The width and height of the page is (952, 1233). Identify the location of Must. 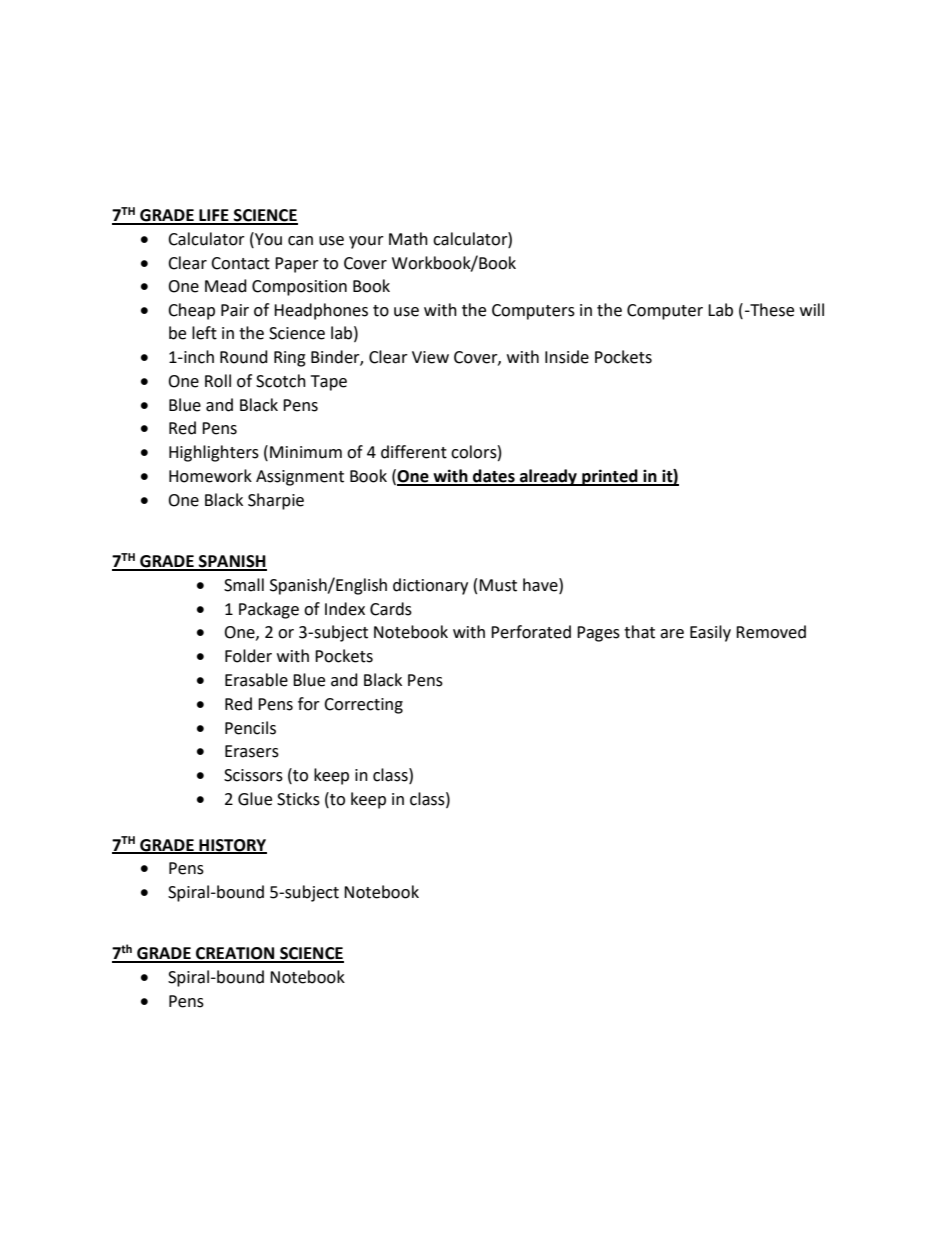
(498, 585).
